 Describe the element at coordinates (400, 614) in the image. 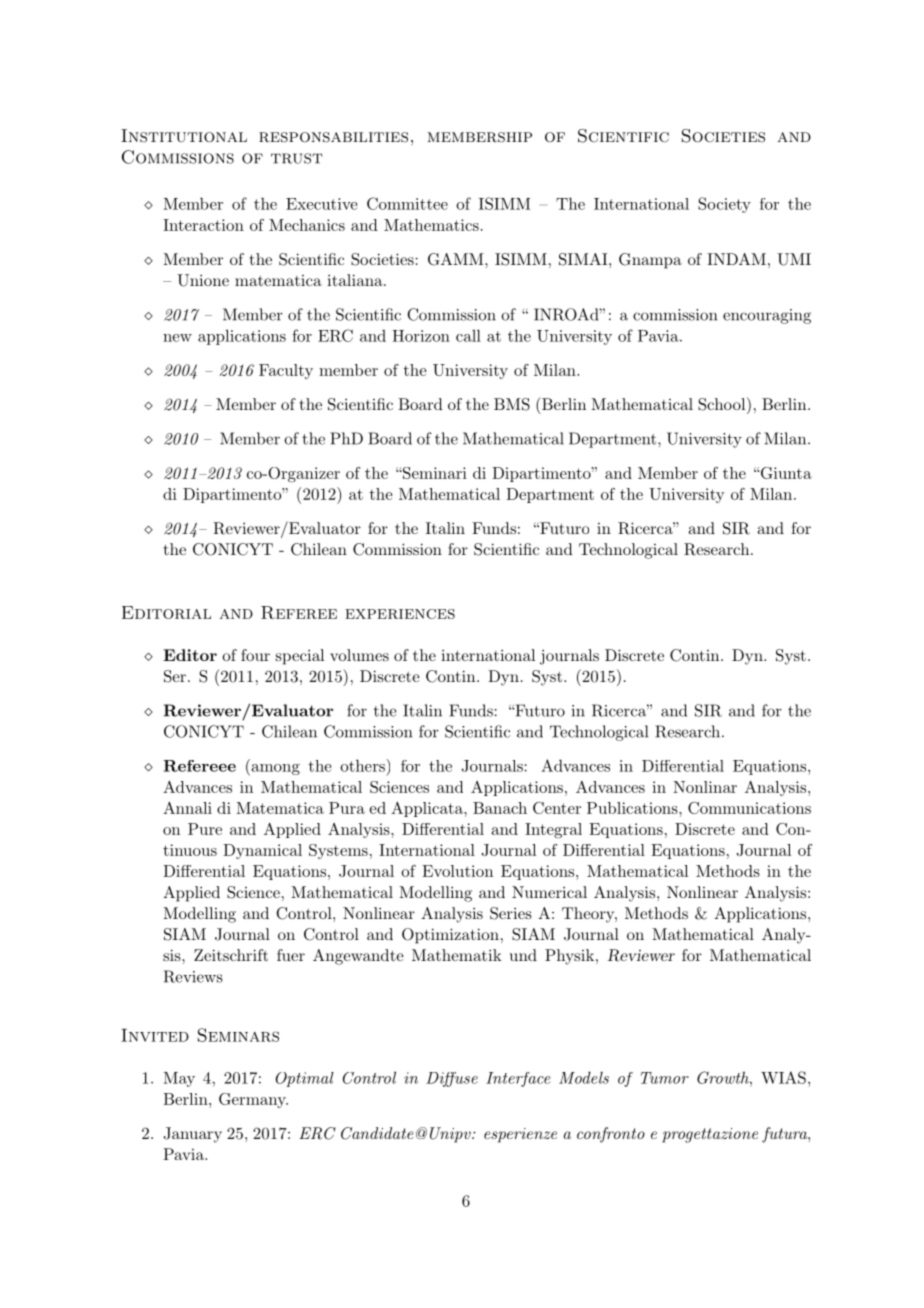

I see `experiences` at that location.
